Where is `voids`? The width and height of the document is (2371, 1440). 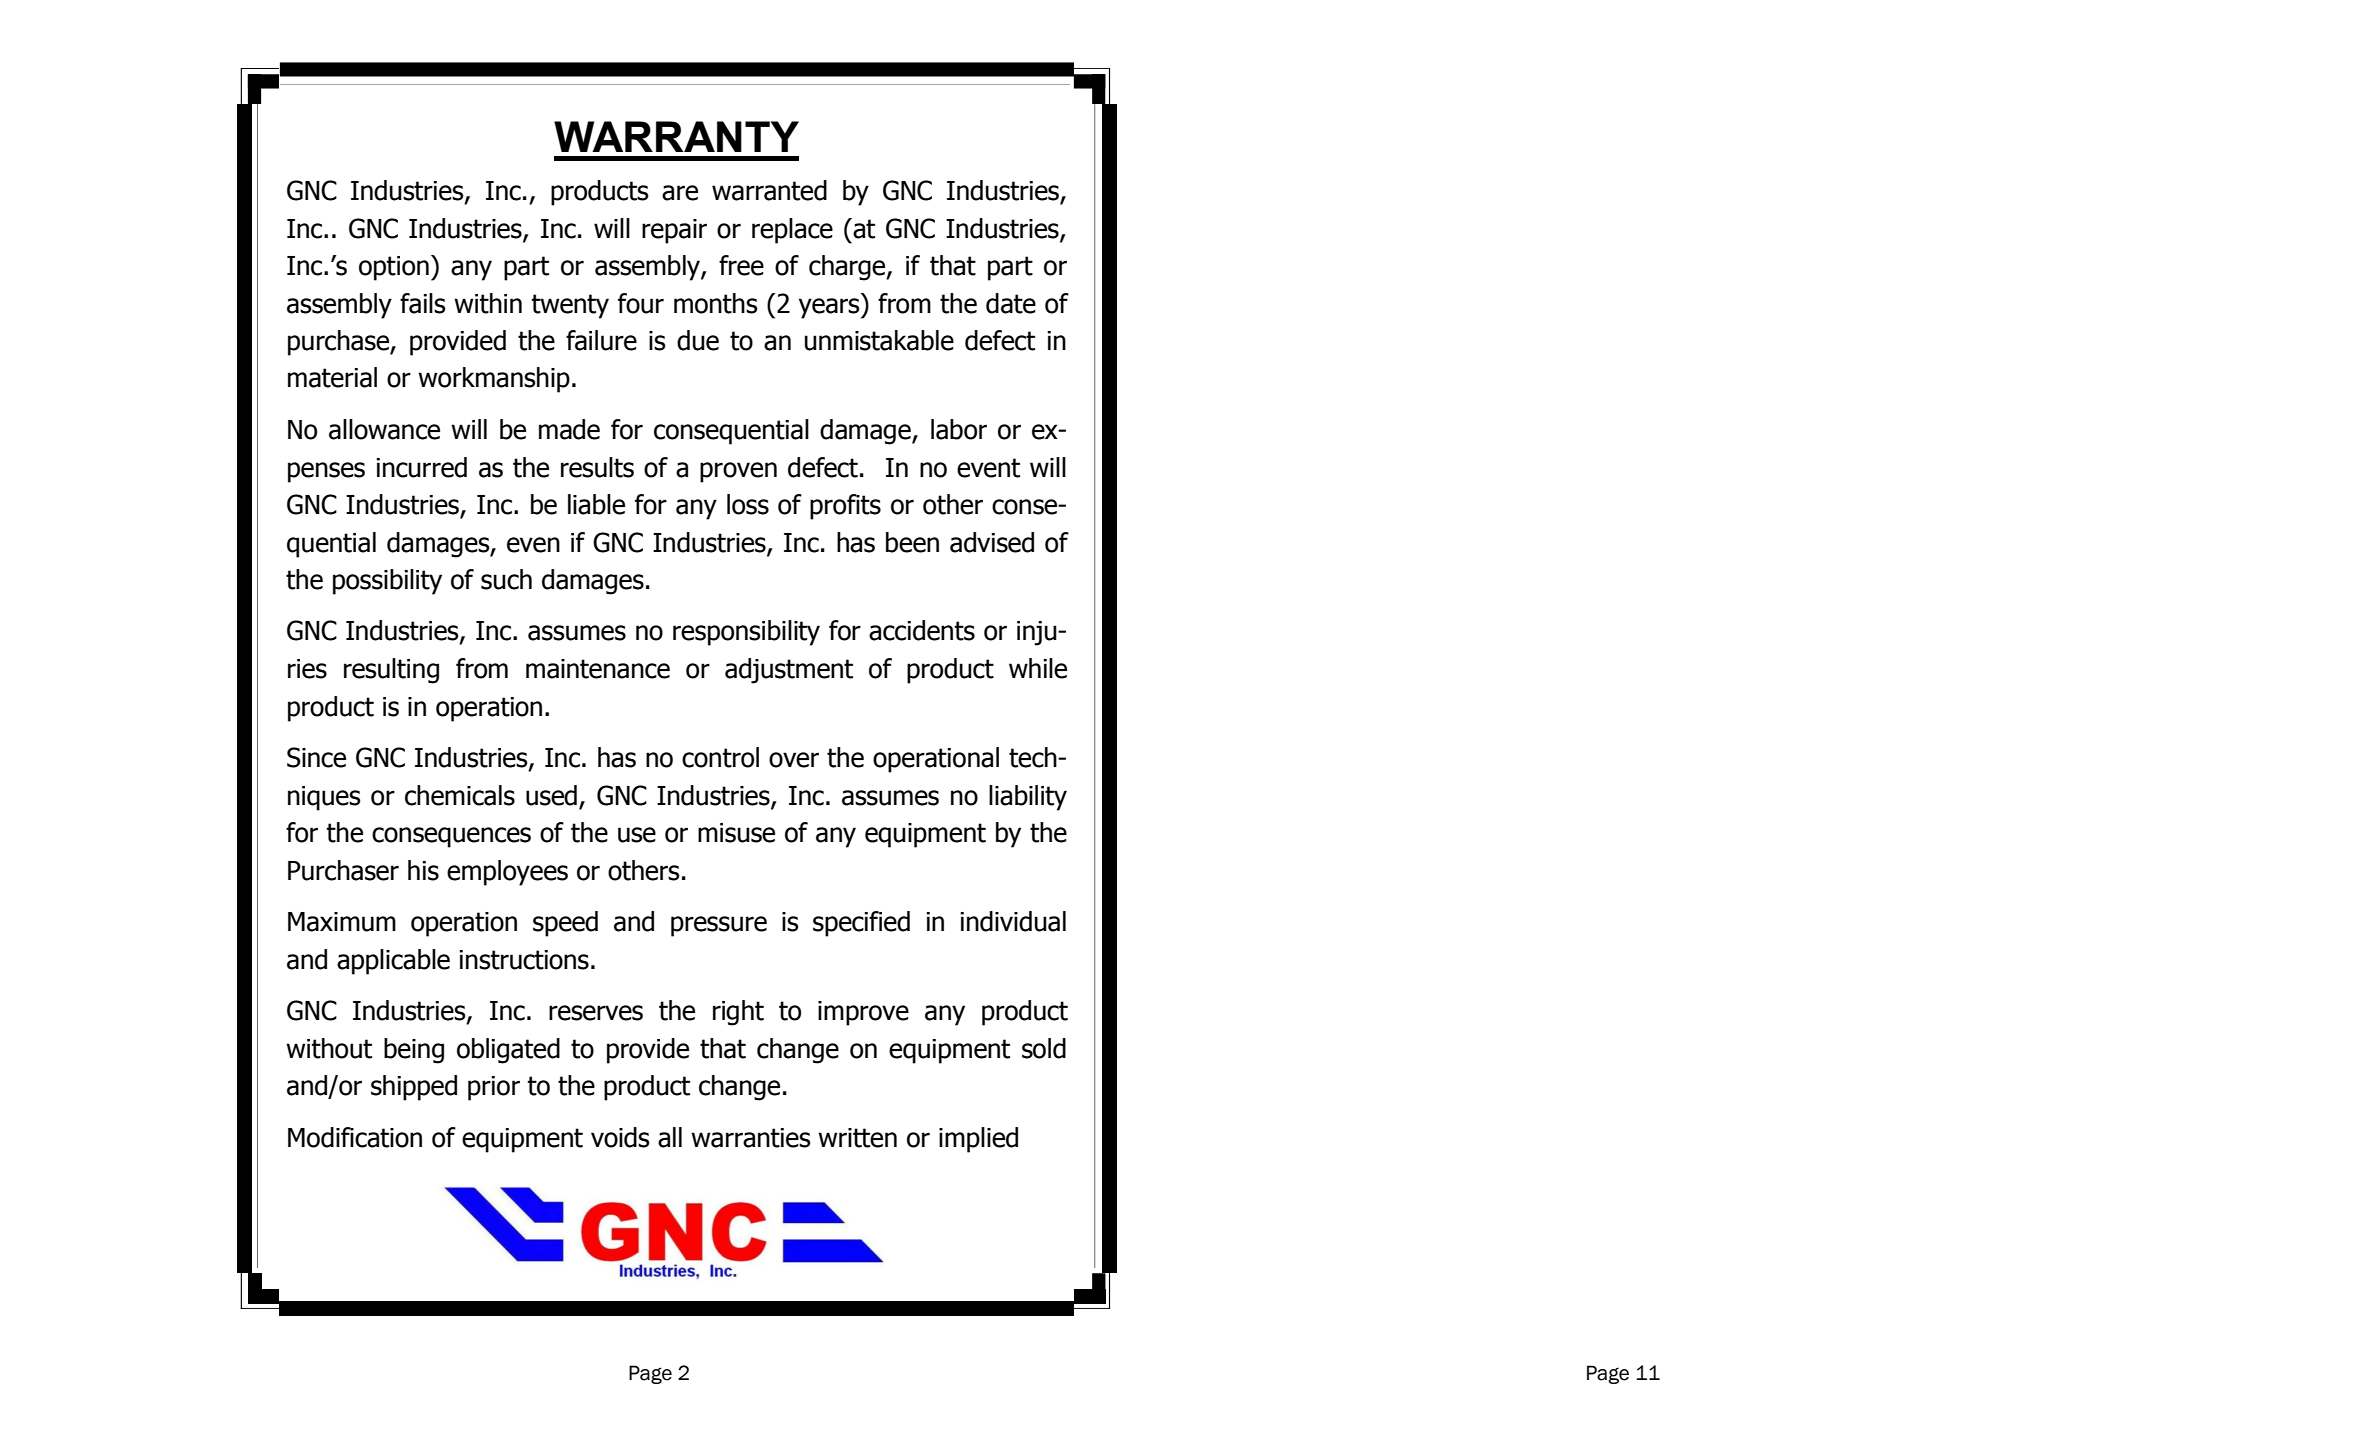 voids is located at coordinates (620, 1137).
